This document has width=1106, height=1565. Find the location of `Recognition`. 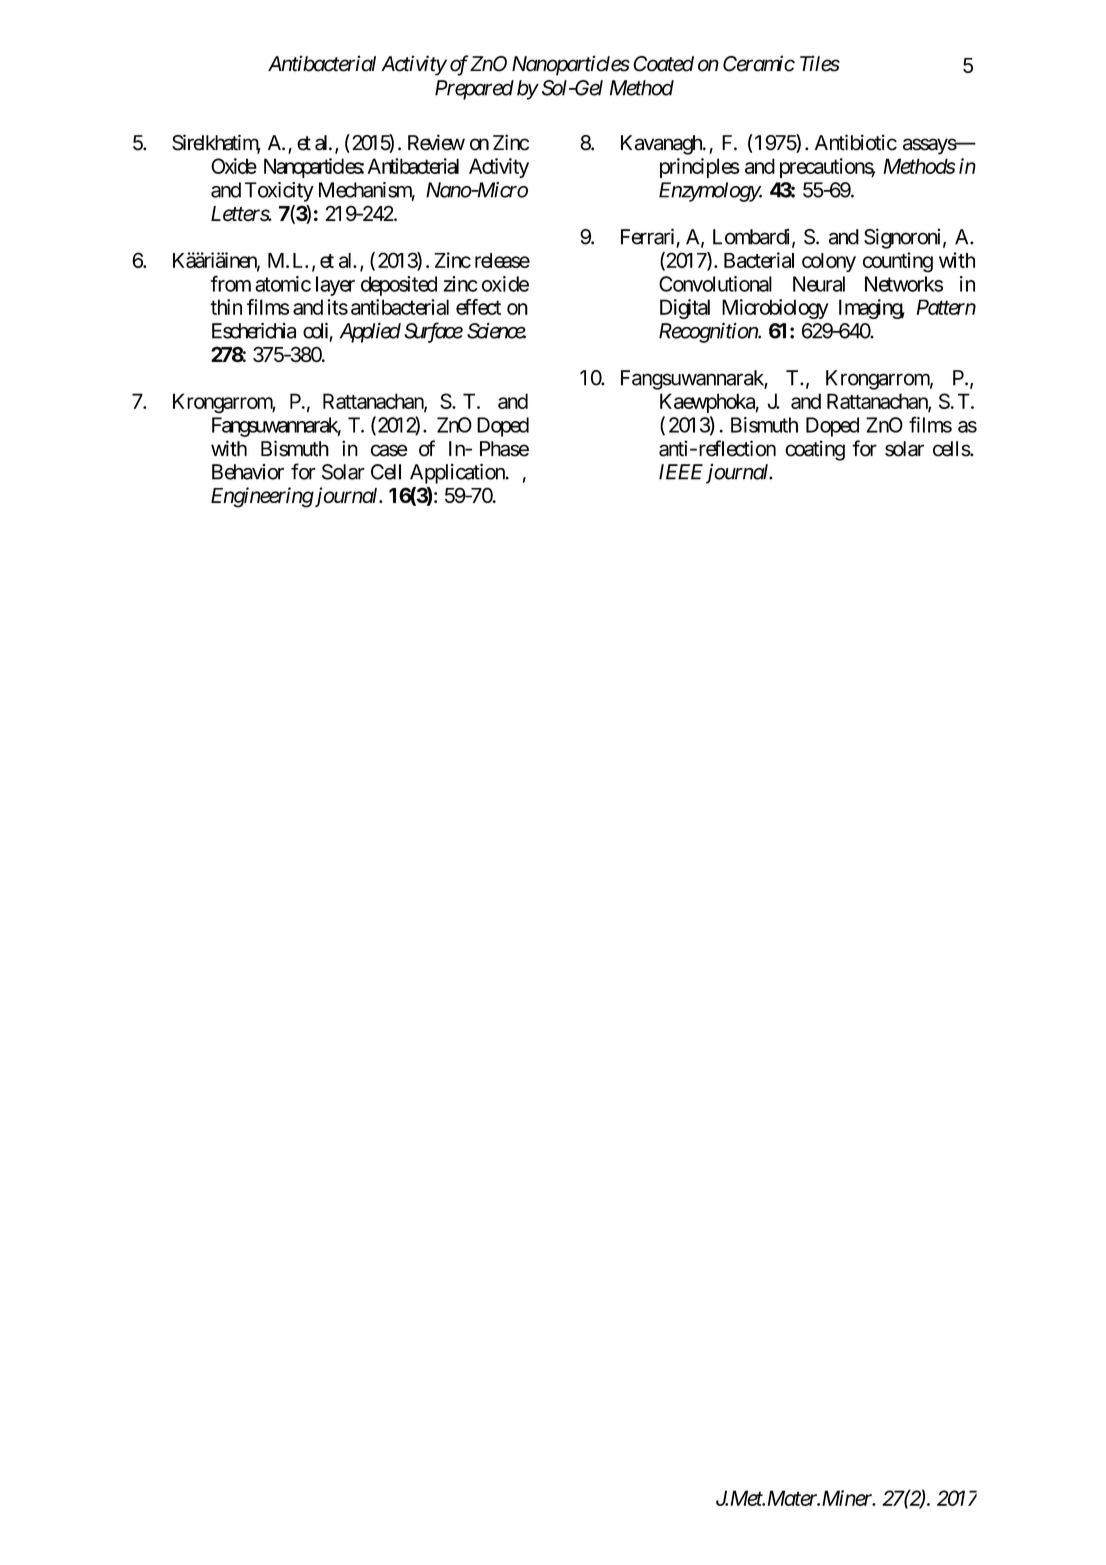

Recognition is located at coordinates (709, 332).
